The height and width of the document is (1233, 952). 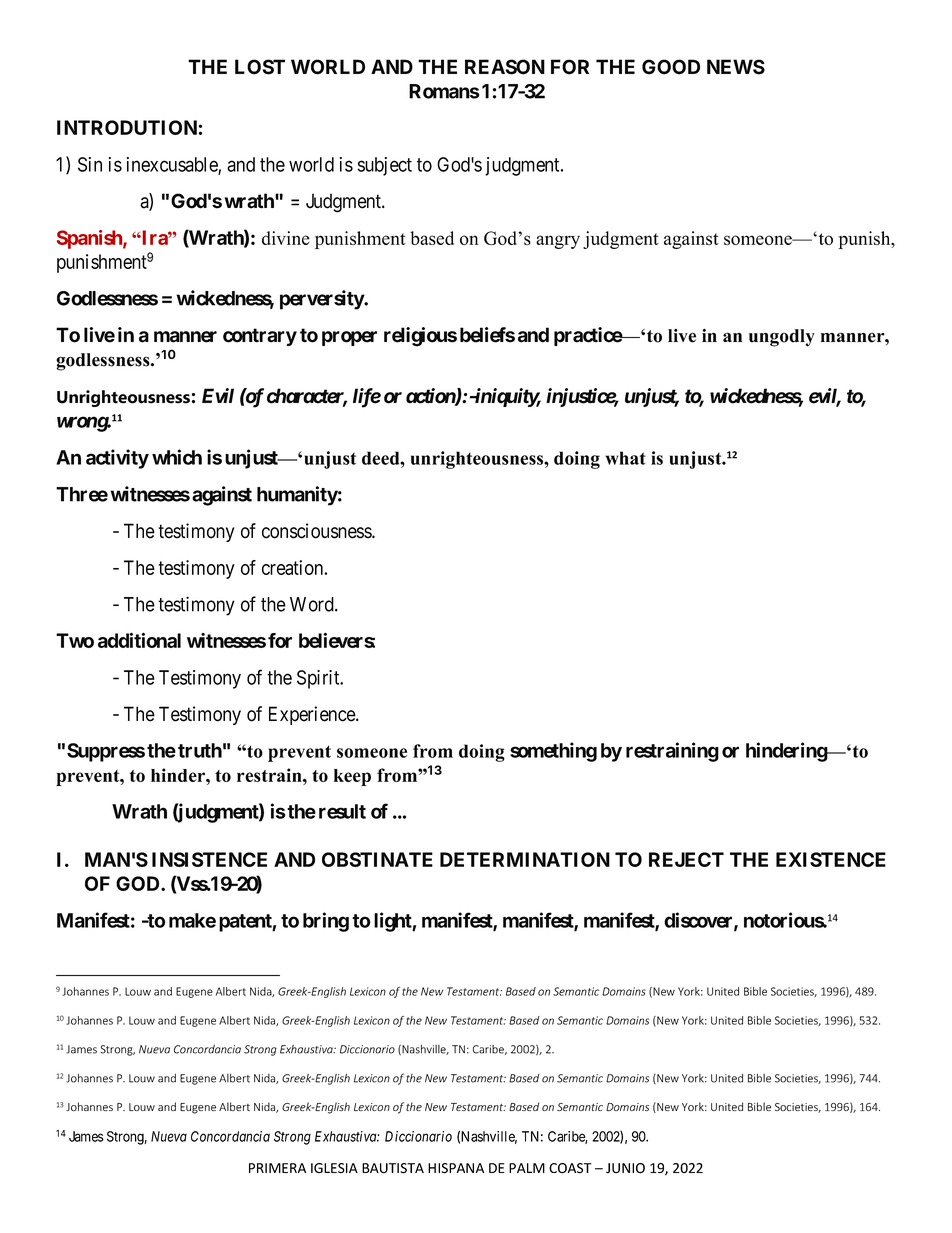 I want to click on truth, so click(x=200, y=750).
